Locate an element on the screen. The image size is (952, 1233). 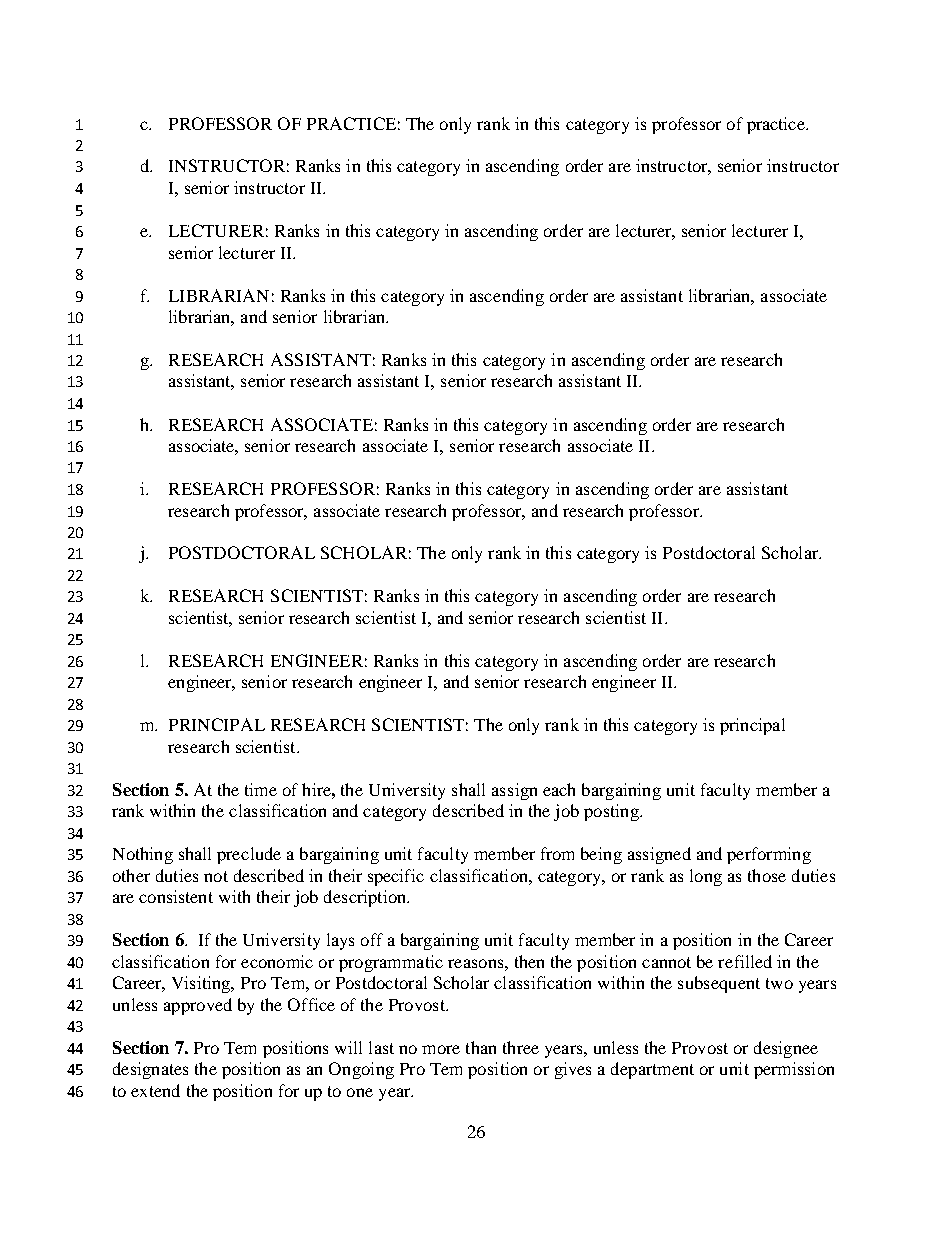
time is located at coordinates (261, 789).
